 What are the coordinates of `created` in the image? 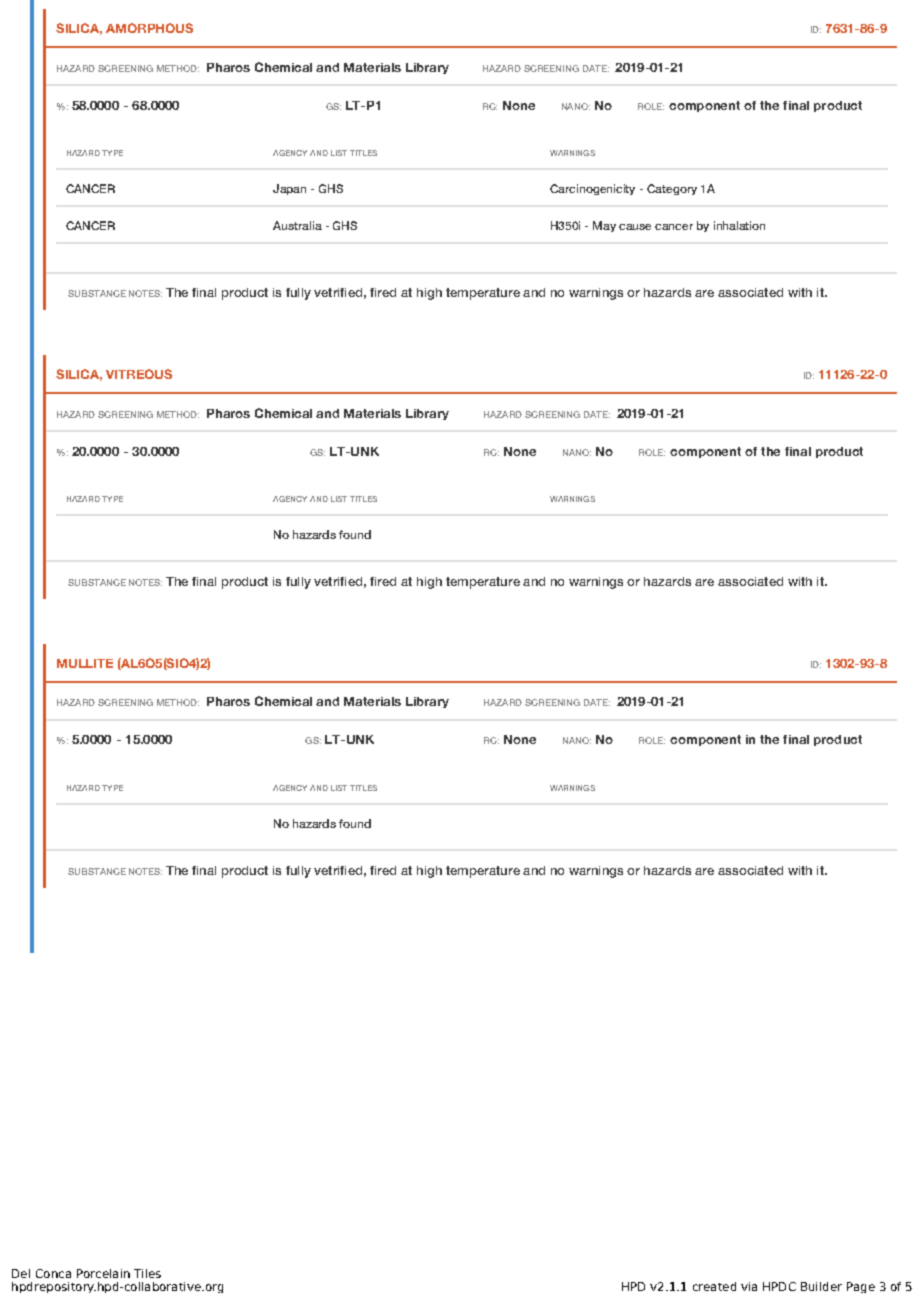 It's located at (714, 1286).
